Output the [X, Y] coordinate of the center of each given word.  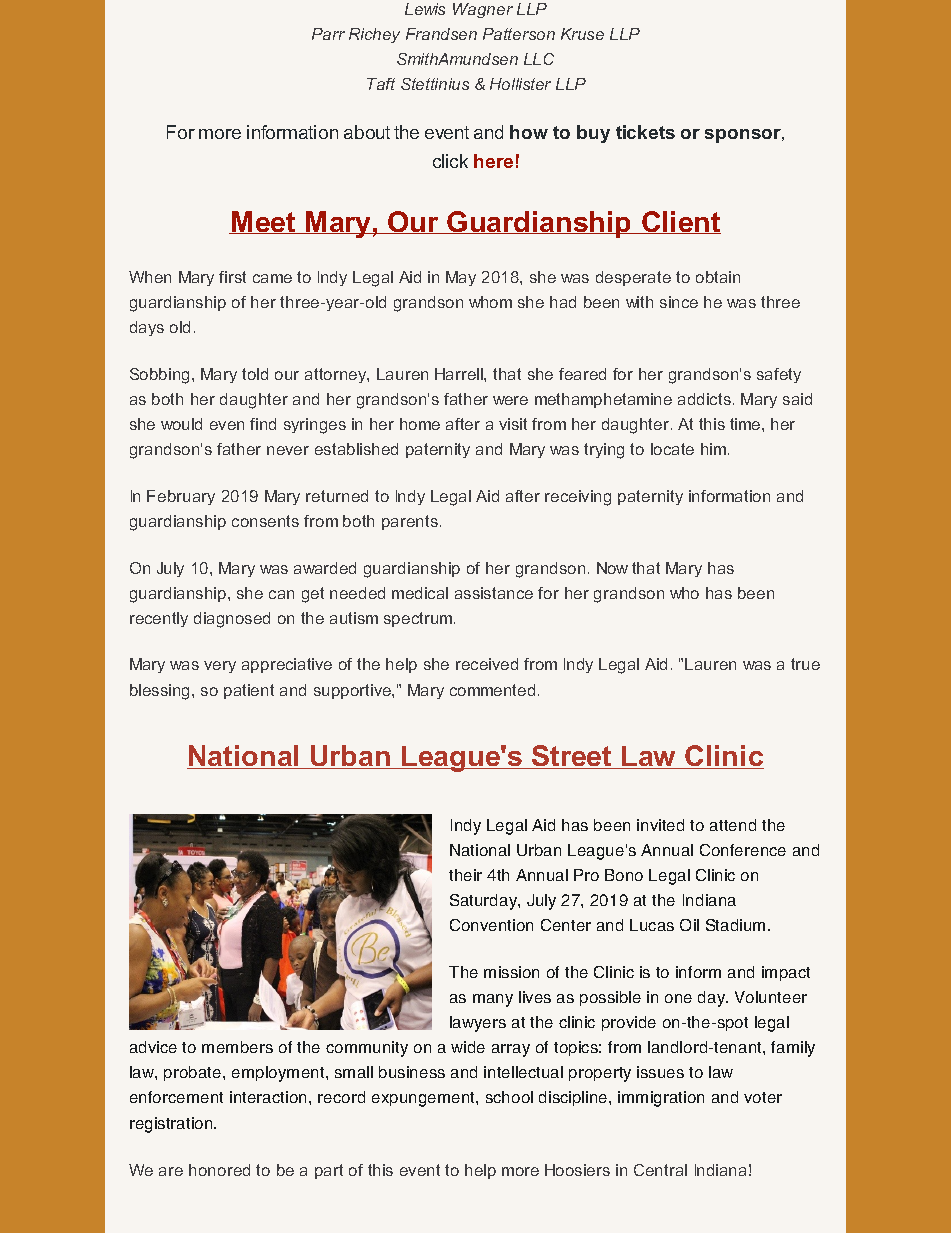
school [509, 1097]
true [805, 664]
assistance [494, 593]
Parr [328, 34]
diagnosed [232, 620]
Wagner [483, 10]
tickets [645, 132]
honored [219, 1170]
